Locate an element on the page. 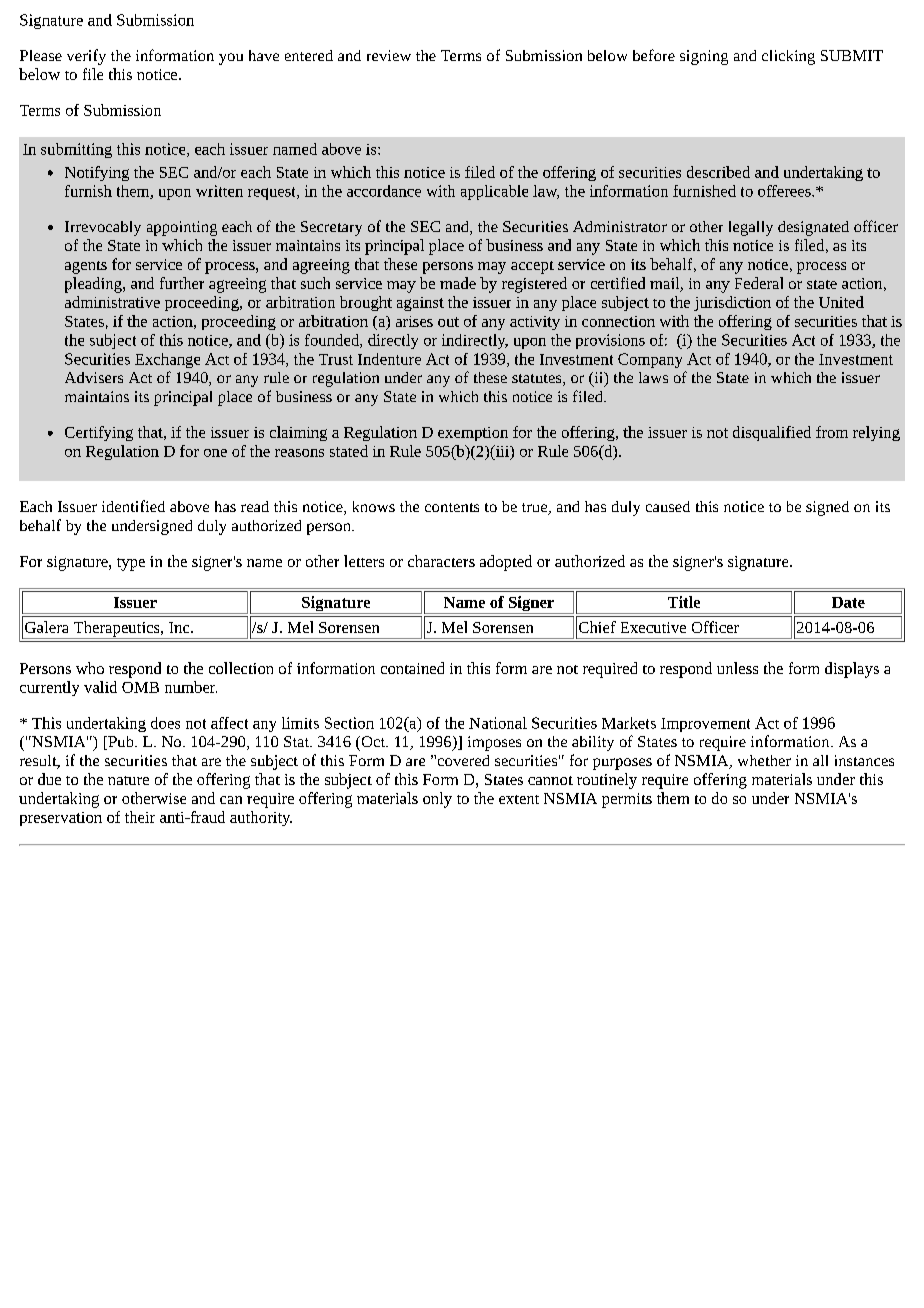 Image resolution: width=924 pixels, height=1308 pixels. jurisdiction is located at coordinates (732, 303).
